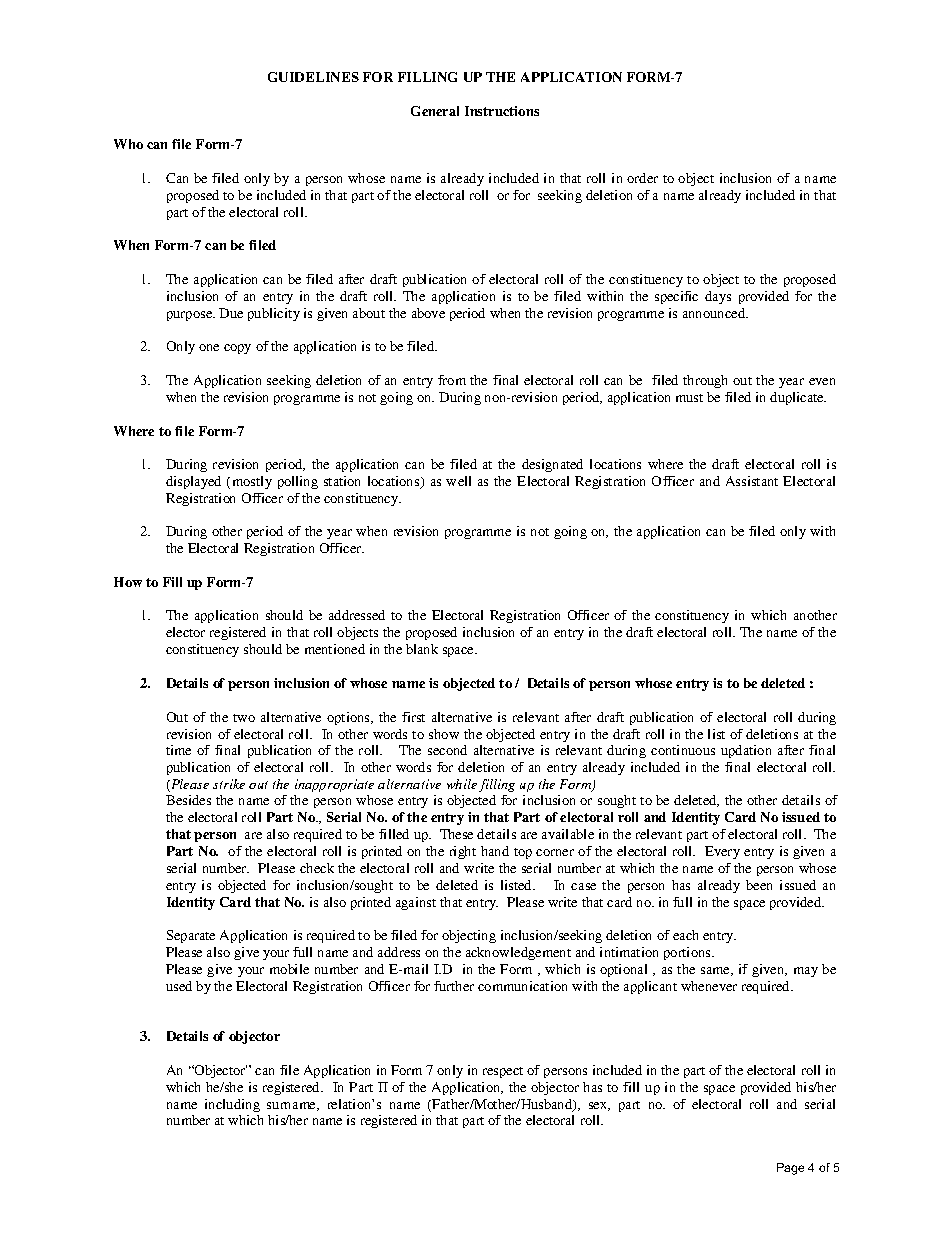  I want to click on while, so click(462, 784).
